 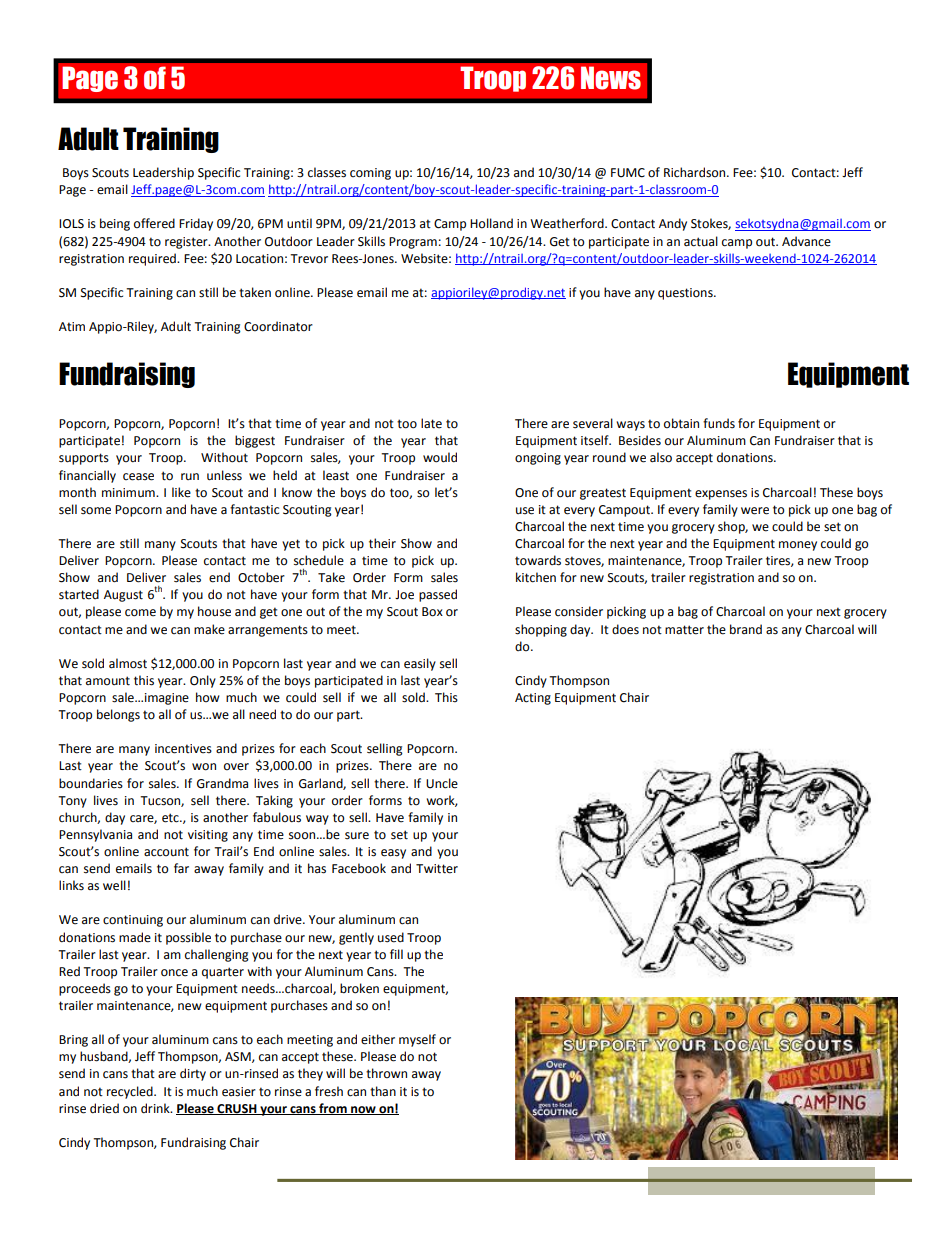 What do you see at coordinates (138, 477) in the document?
I see `cease` at bounding box center [138, 477].
